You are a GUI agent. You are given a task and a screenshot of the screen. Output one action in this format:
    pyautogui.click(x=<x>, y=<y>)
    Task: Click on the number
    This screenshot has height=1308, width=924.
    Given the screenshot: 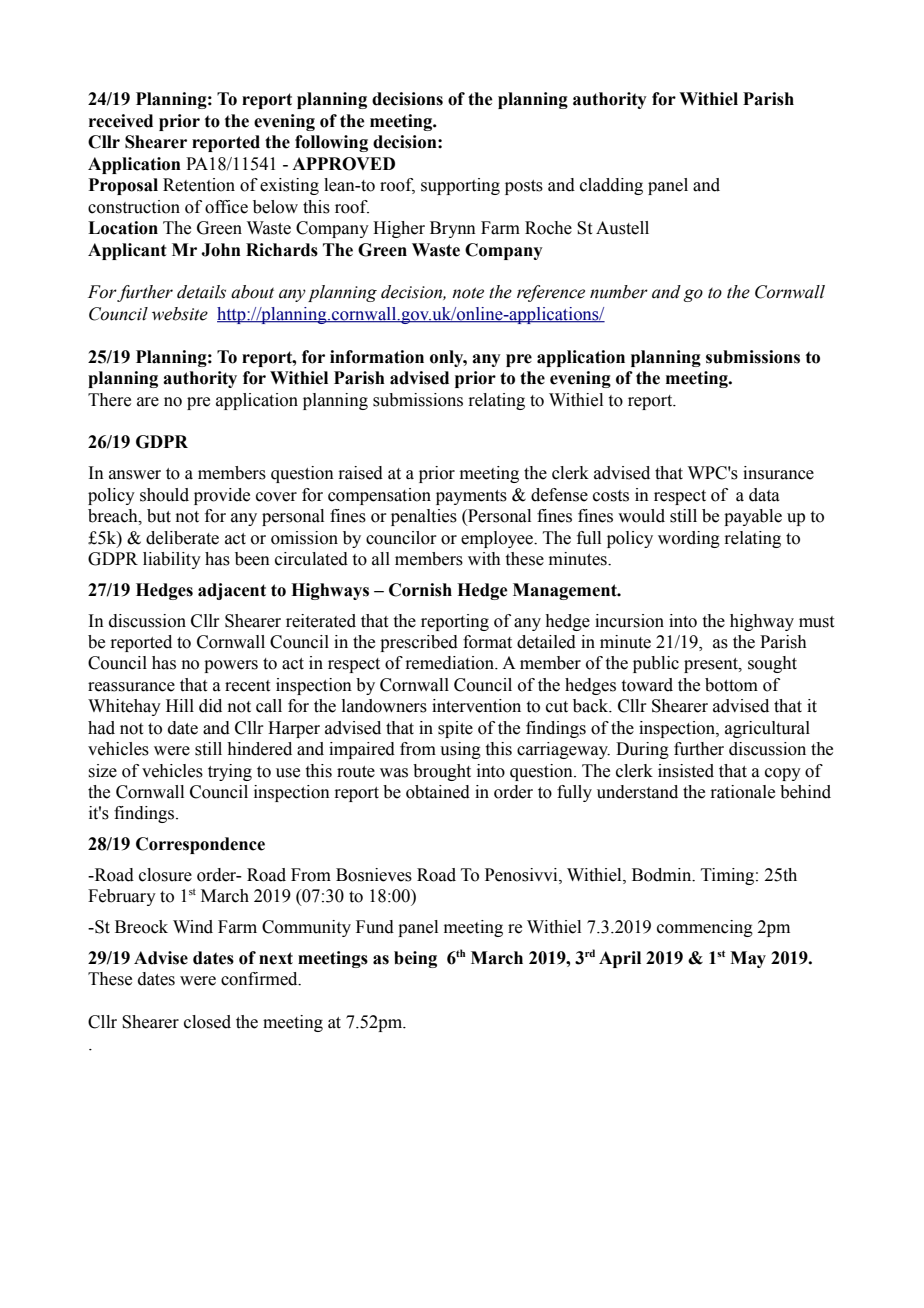 What is the action you would take?
    pyautogui.click(x=619, y=292)
